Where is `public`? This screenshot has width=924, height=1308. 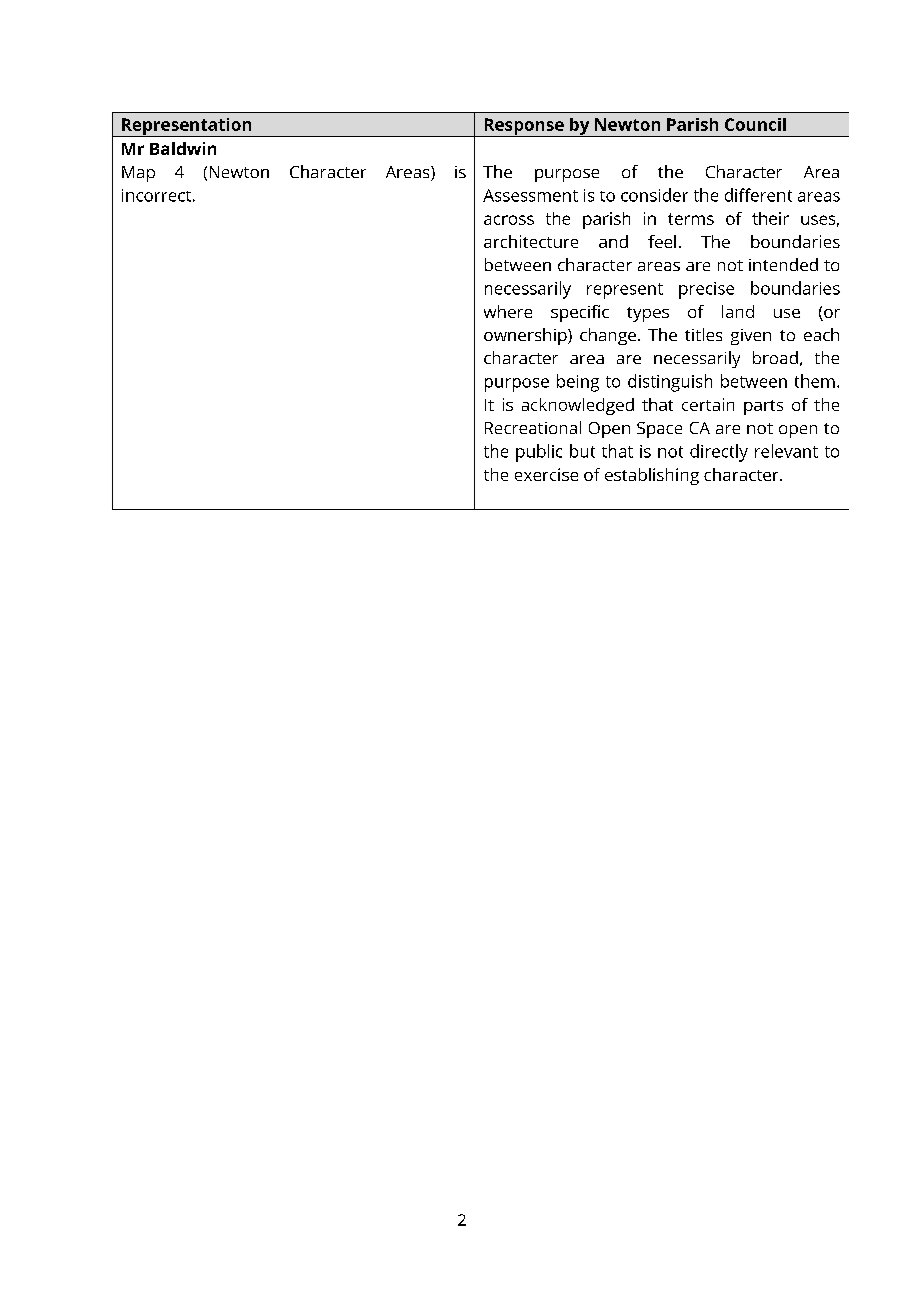
public is located at coordinates (539, 453).
